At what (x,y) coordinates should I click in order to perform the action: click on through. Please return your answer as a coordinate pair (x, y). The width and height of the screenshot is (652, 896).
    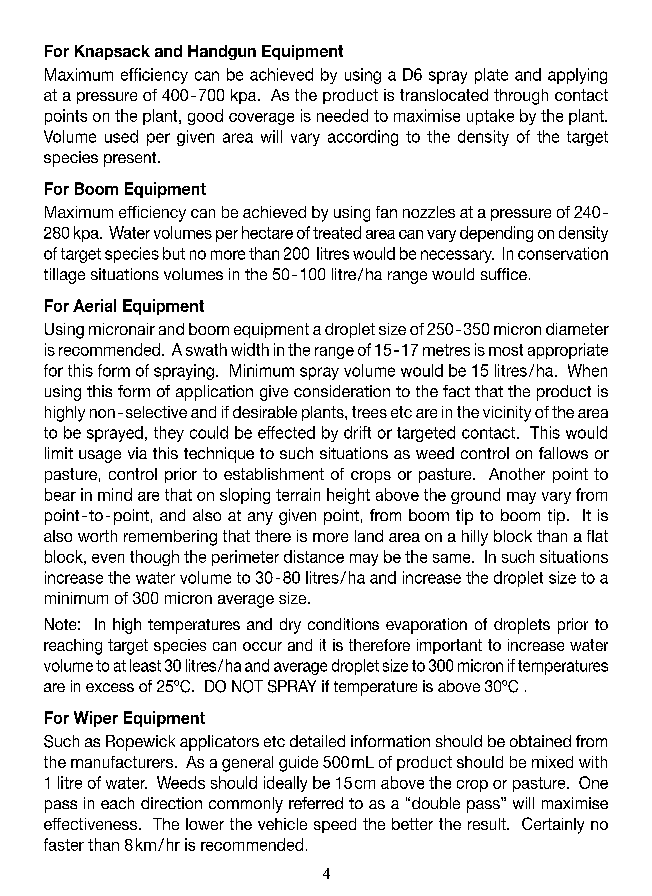
    Looking at the image, I should click on (521, 97).
